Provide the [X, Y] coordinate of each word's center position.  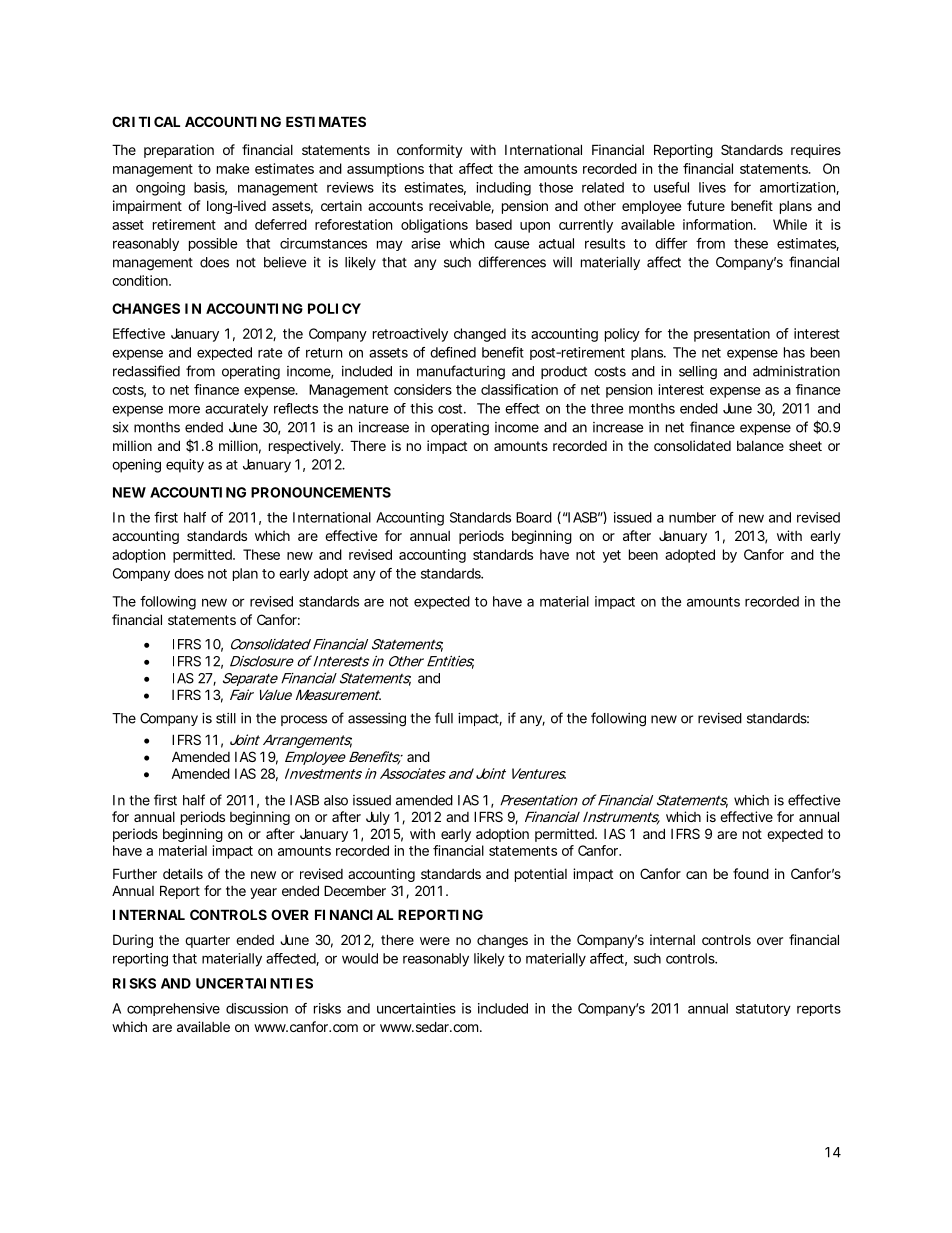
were [435, 941]
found [751, 873]
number [692, 517]
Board [534, 517]
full [444, 718]
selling [698, 373]
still [226, 718]
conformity [430, 151]
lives [712, 187]
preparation [179, 151]
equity [185, 466]
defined [453, 352]
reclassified [146, 371]
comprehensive [173, 1009]
